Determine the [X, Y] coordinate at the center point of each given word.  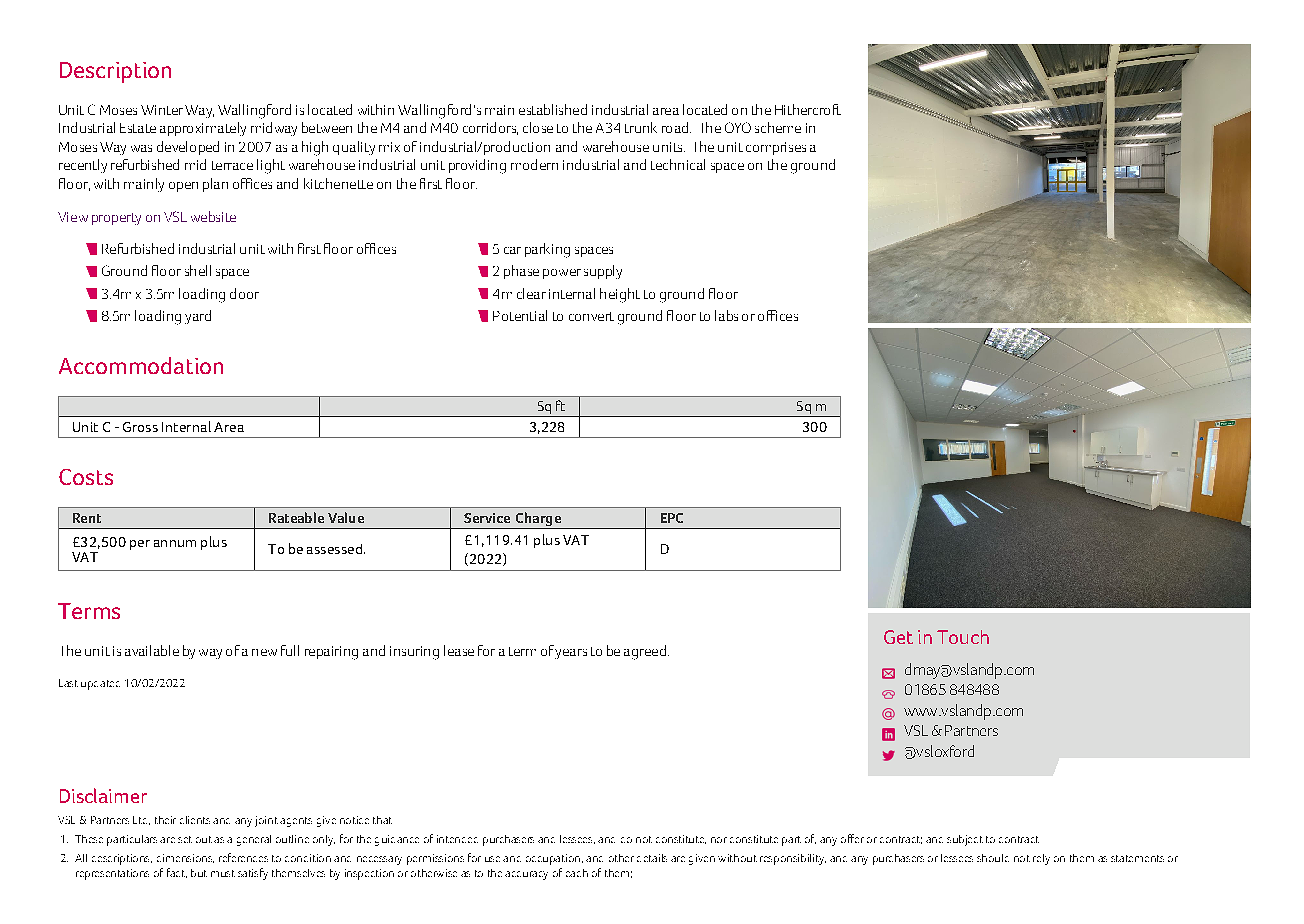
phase [521, 272]
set [185, 839]
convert [591, 316]
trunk [641, 127]
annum [175, 543]
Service [487, 518]
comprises [776, 148]
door [244, 293]
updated [100, 685]
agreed [645, 652]
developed [188, 148]
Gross [140, 427]
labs [726, 315]
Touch [963, 637]
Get [898, 637]
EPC [672, 518]
